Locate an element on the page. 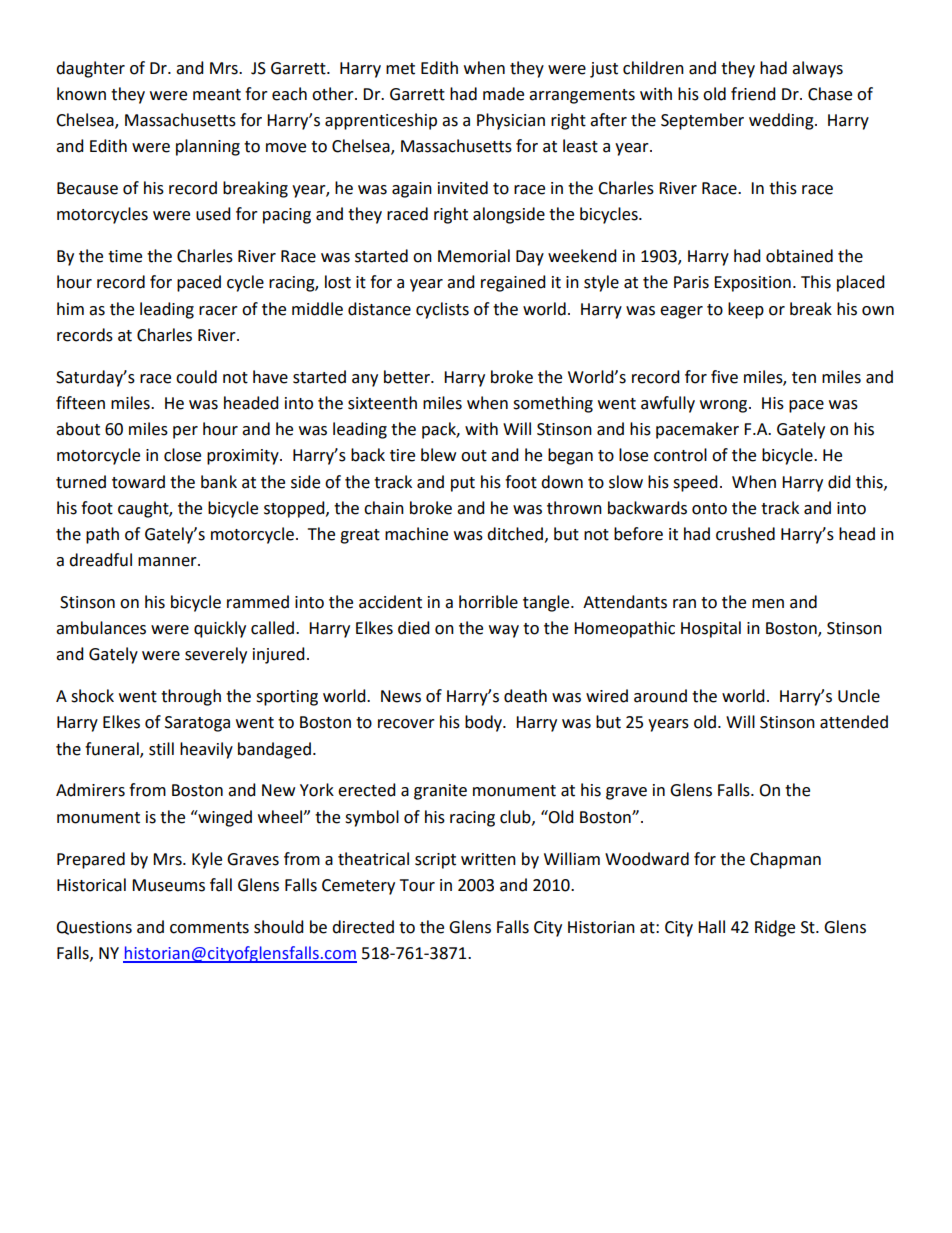 The width and height of the page is (952, 1233). put is located at coordinates (463, 484).
